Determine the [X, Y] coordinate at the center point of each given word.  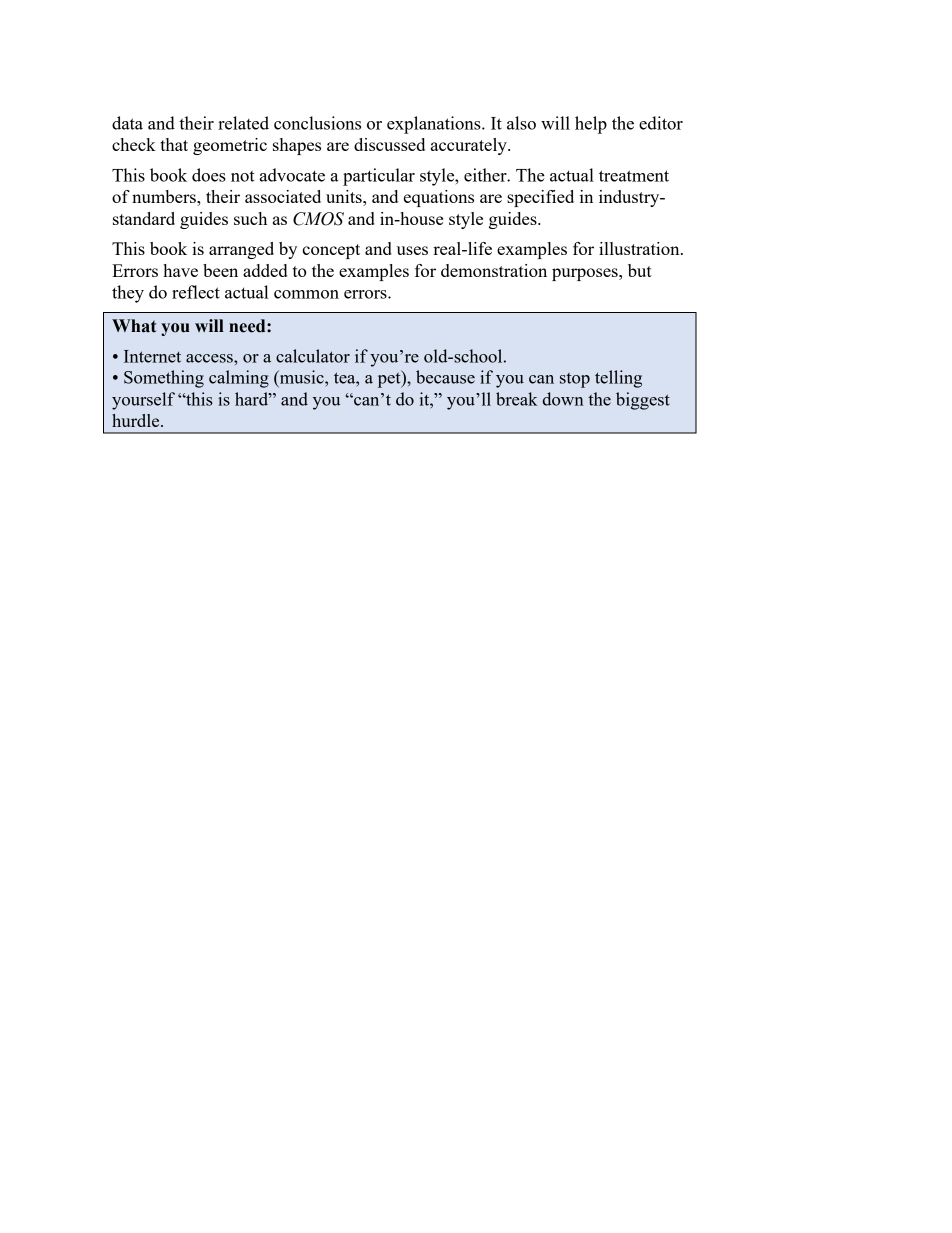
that [174, 144]
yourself [143, 401]
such [250, 218]
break [517, 399]
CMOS [318, 219]
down [563, 399]
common [306, 294]
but [640, 270]
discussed [389, 144]
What [134, 326]
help [591, 125]
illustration [640, 248]
